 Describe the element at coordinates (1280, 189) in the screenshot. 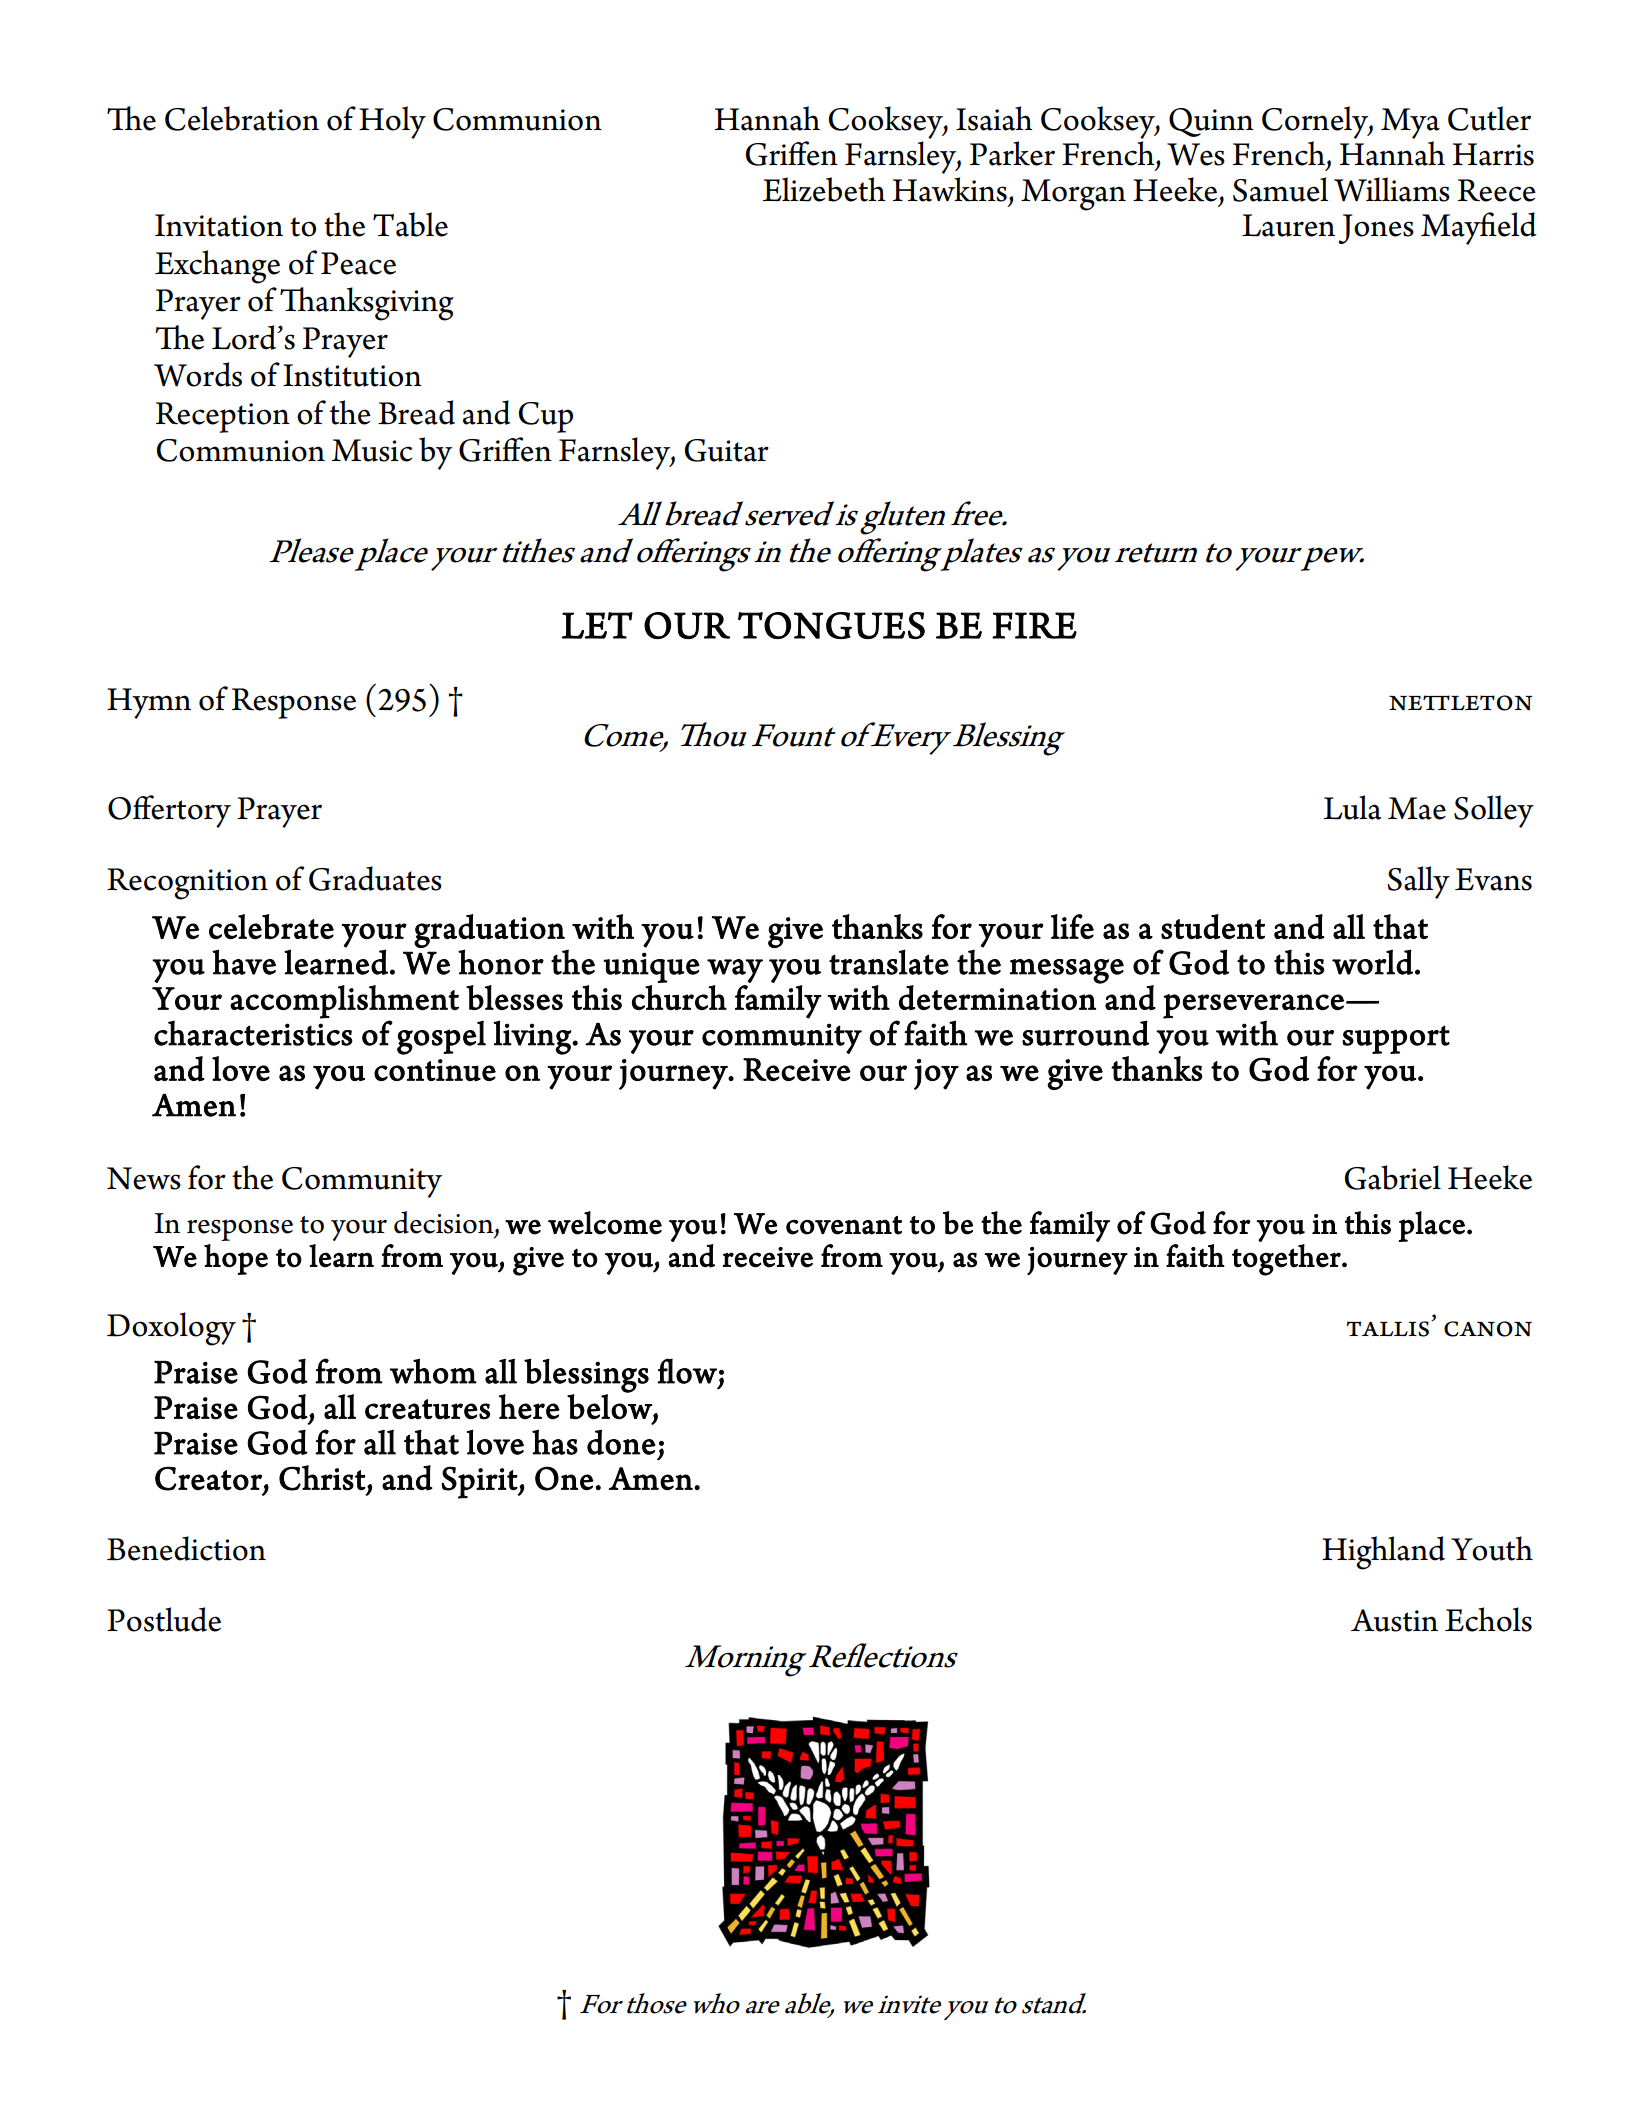

I see `Samuel` at that location.
